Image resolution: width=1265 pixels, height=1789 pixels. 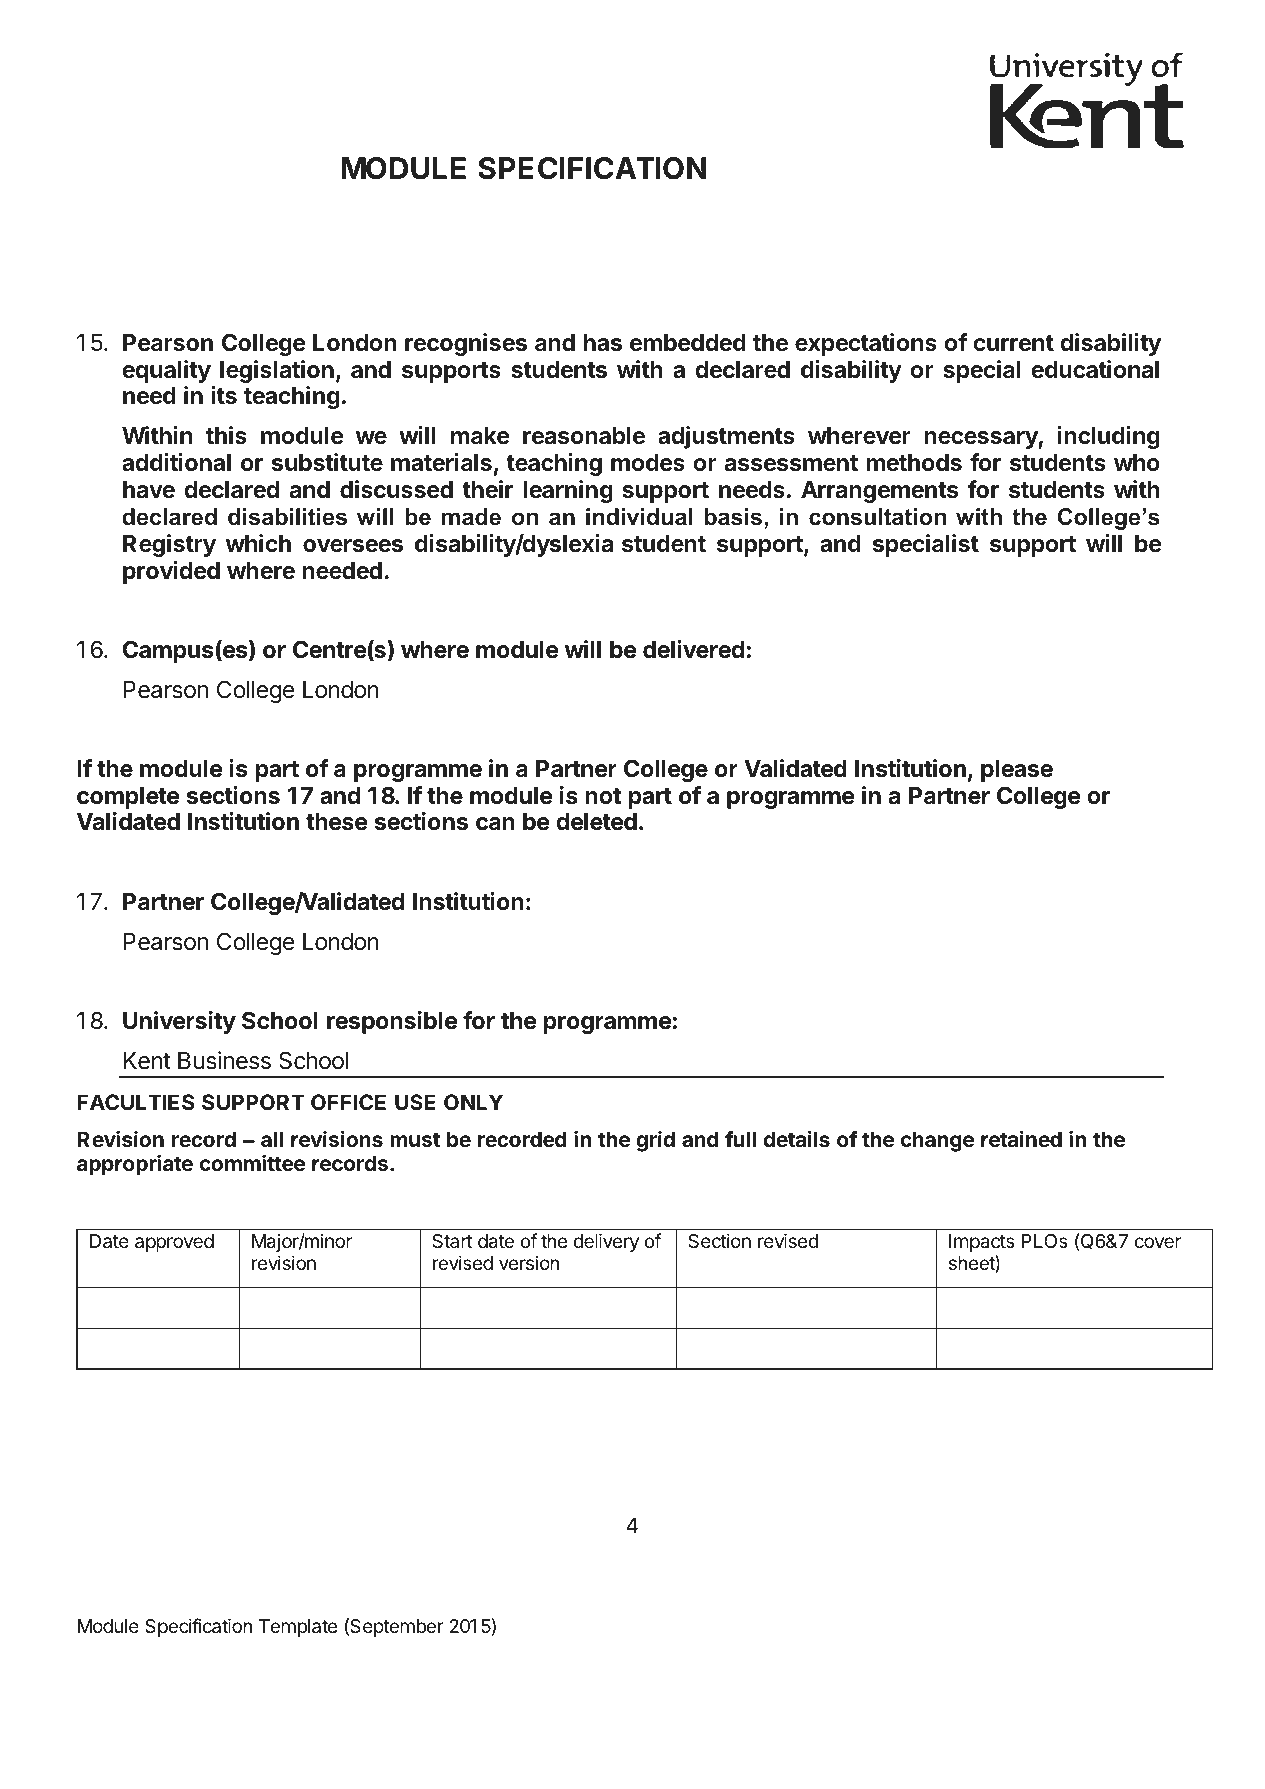 I want to click on Template, so click(x=298, y=1628).
